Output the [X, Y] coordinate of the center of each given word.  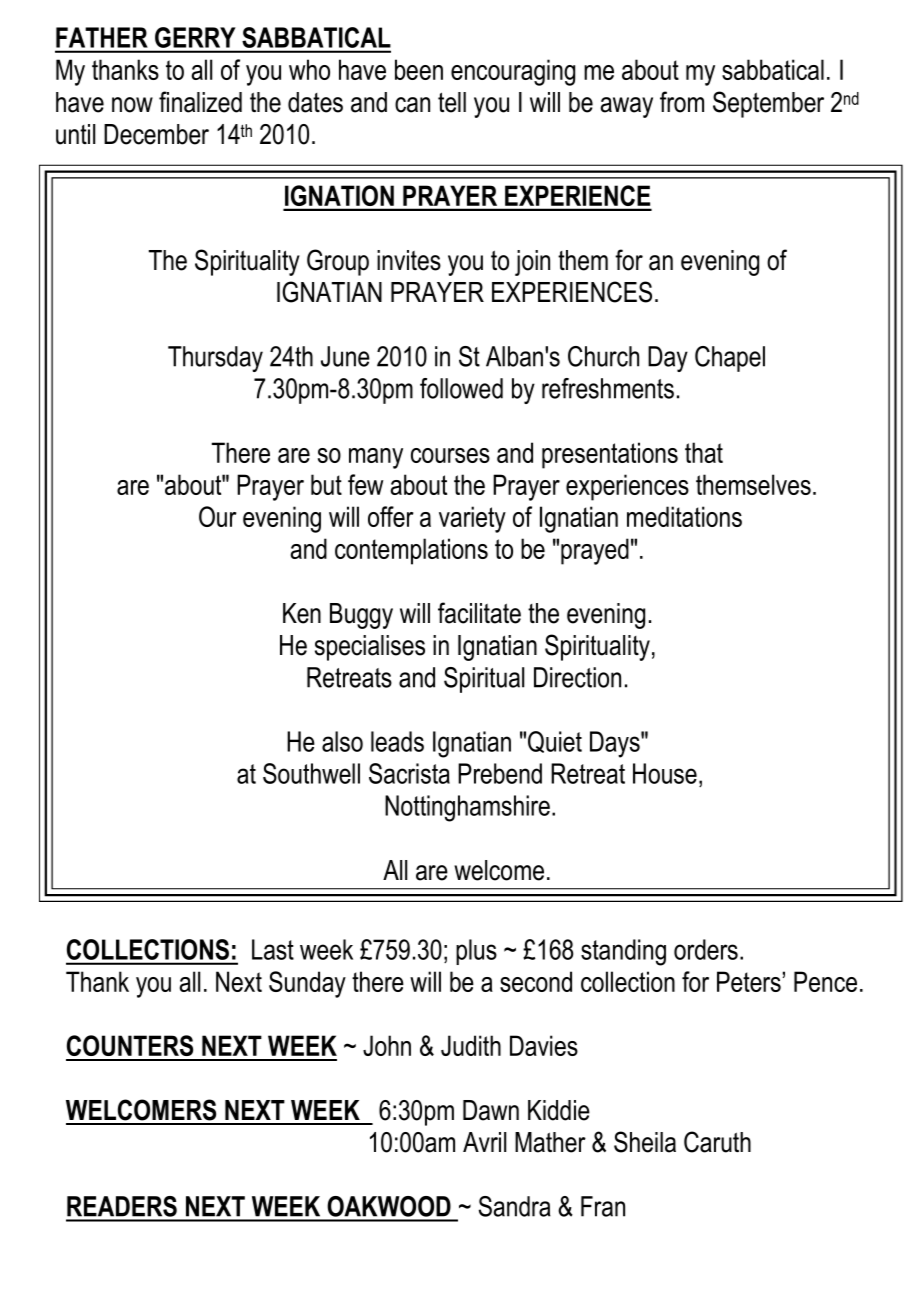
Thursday [215, 359]
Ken [302, 613]
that [704, 452]
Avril [484, 1142]
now [132, 105]
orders [706, 949]
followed [461, 388]
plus [476, 952]
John [387, 1045]
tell [452, 102]
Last [273, 949]
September [768, 104]
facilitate [479, 613]
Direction [577, 677]
